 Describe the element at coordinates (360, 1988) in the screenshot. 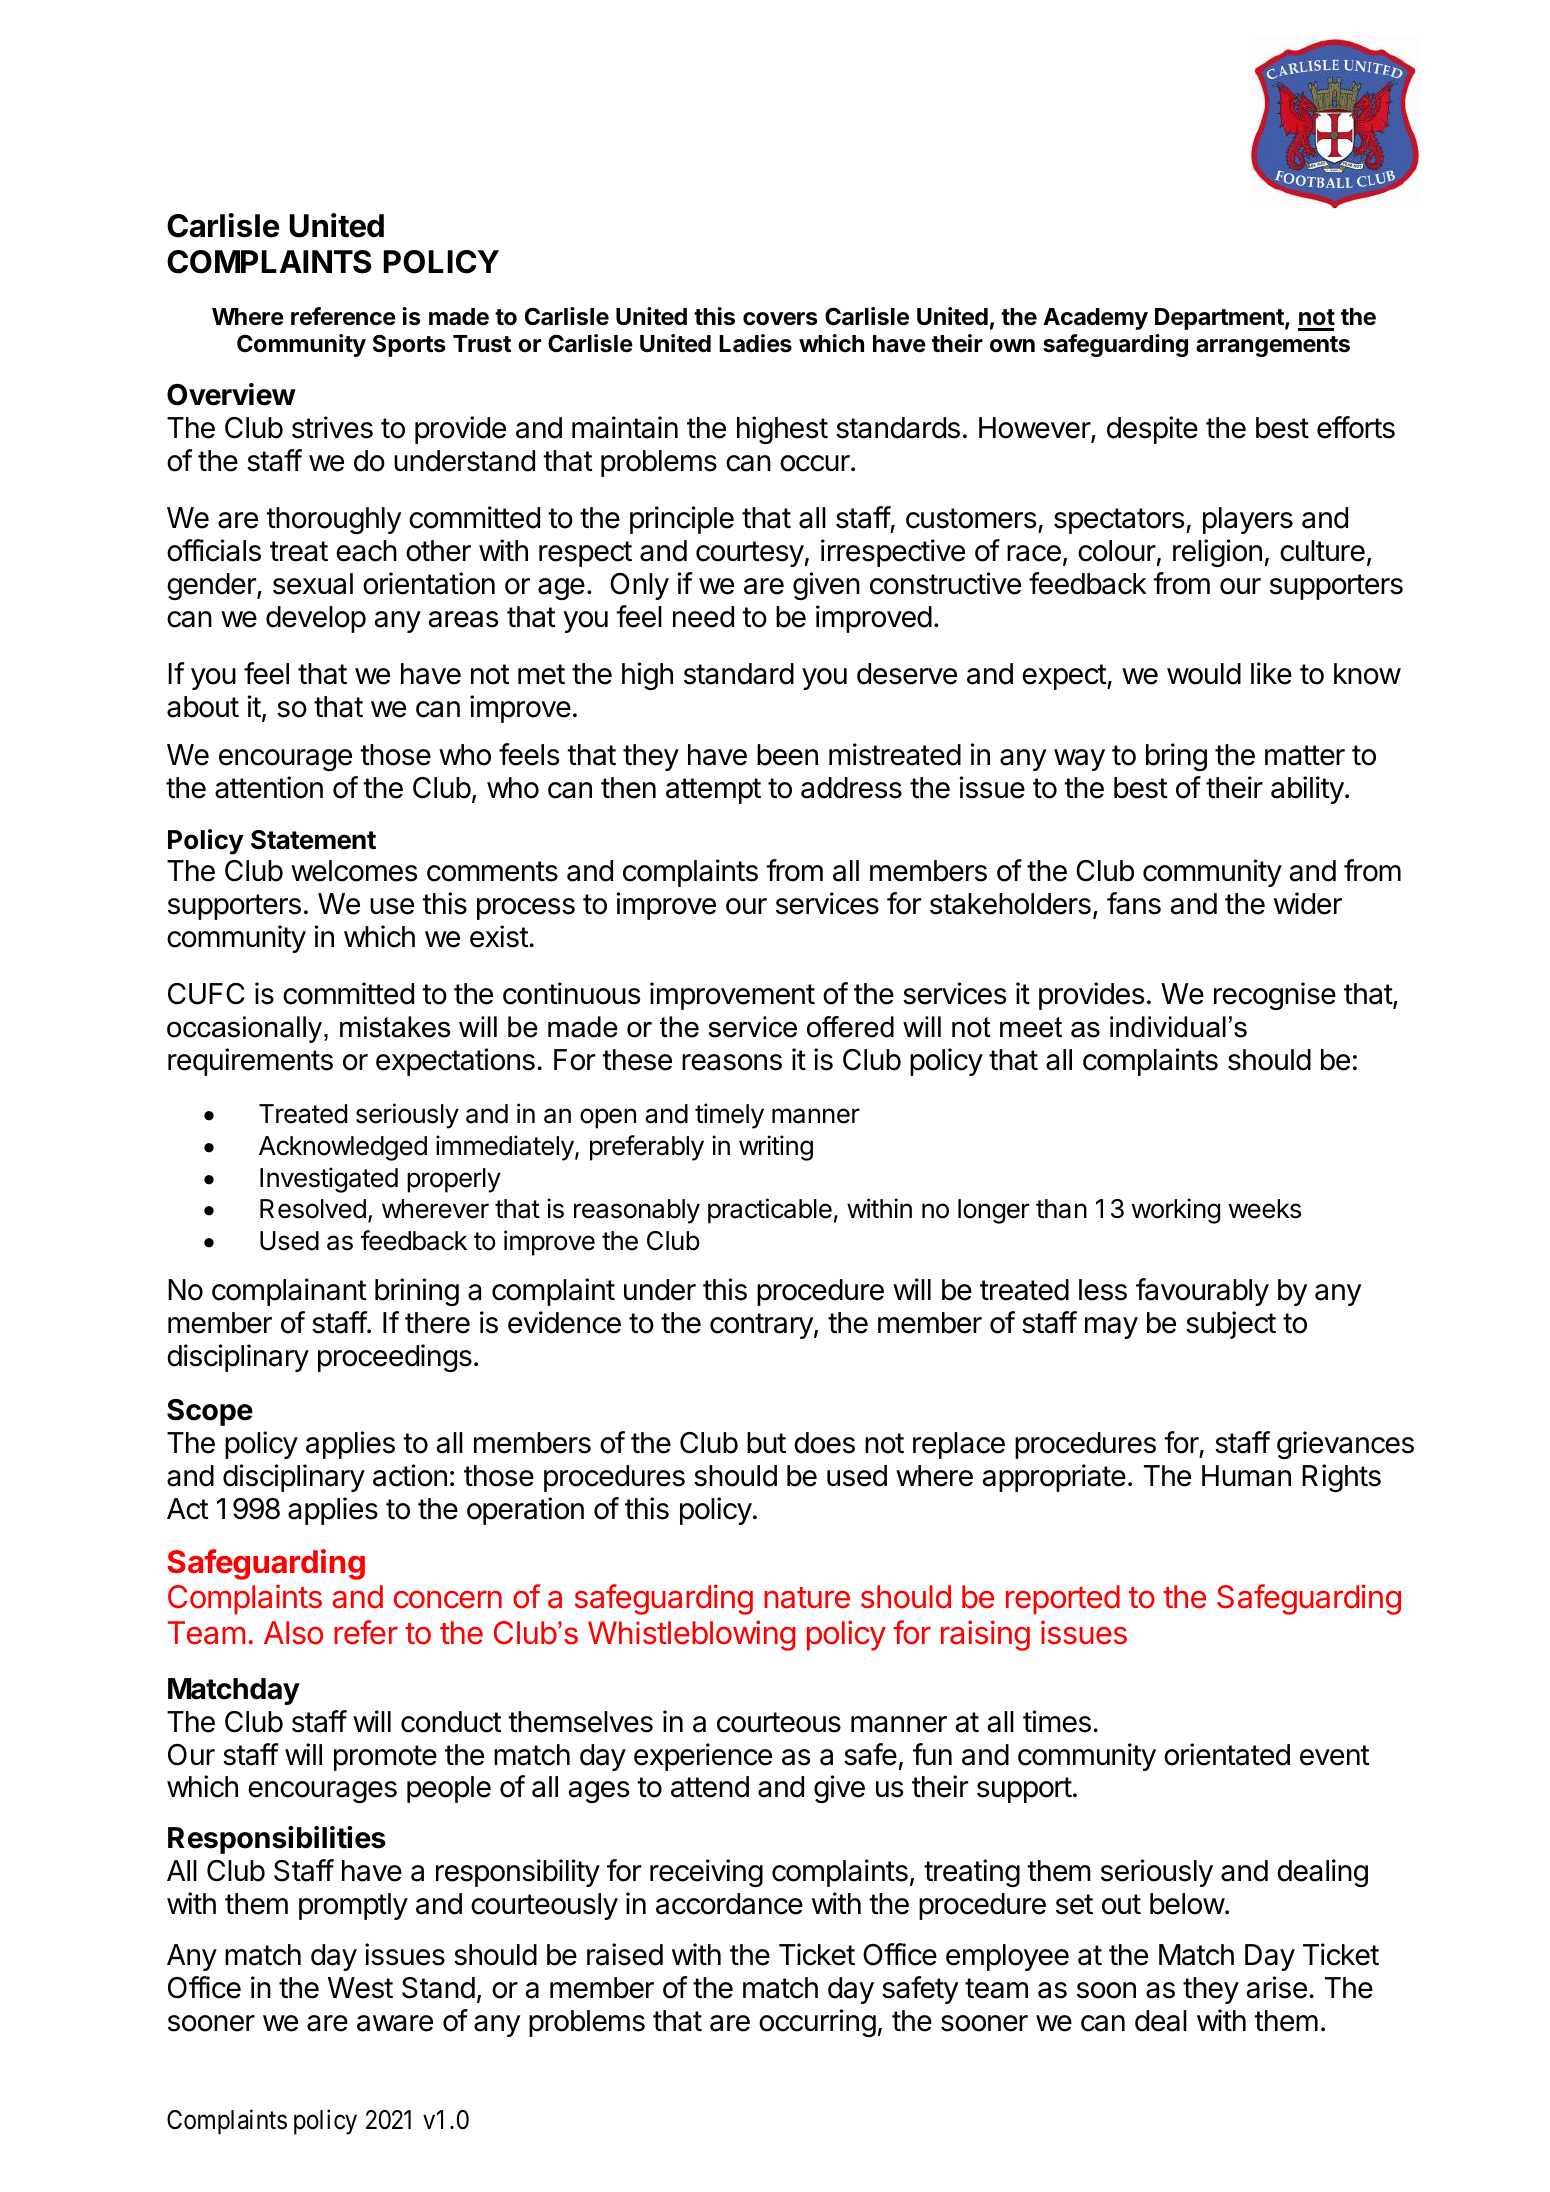

I see `West` at that location.
